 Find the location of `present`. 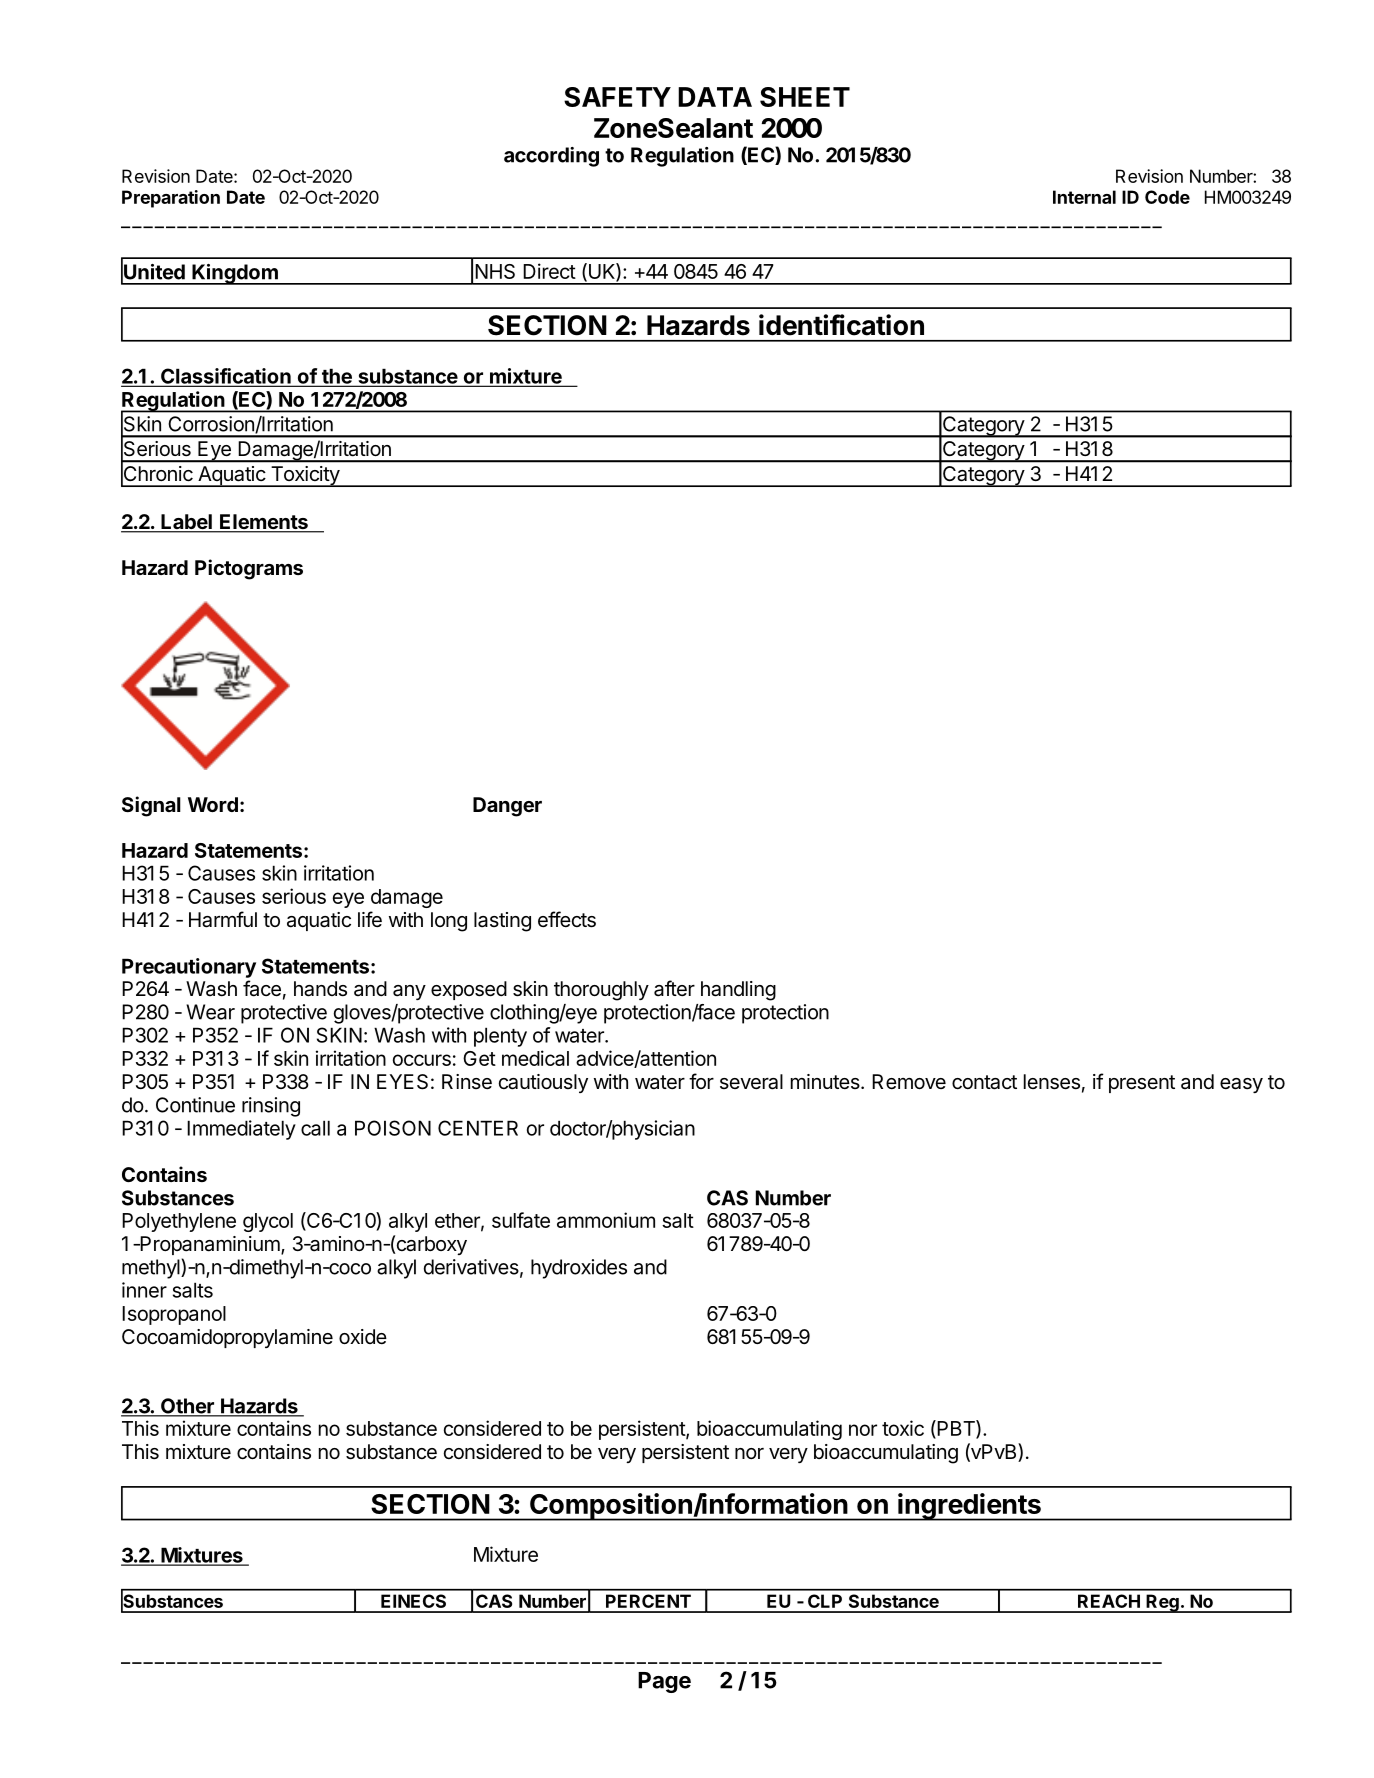

present is located at coordinates (1142, 1084).
